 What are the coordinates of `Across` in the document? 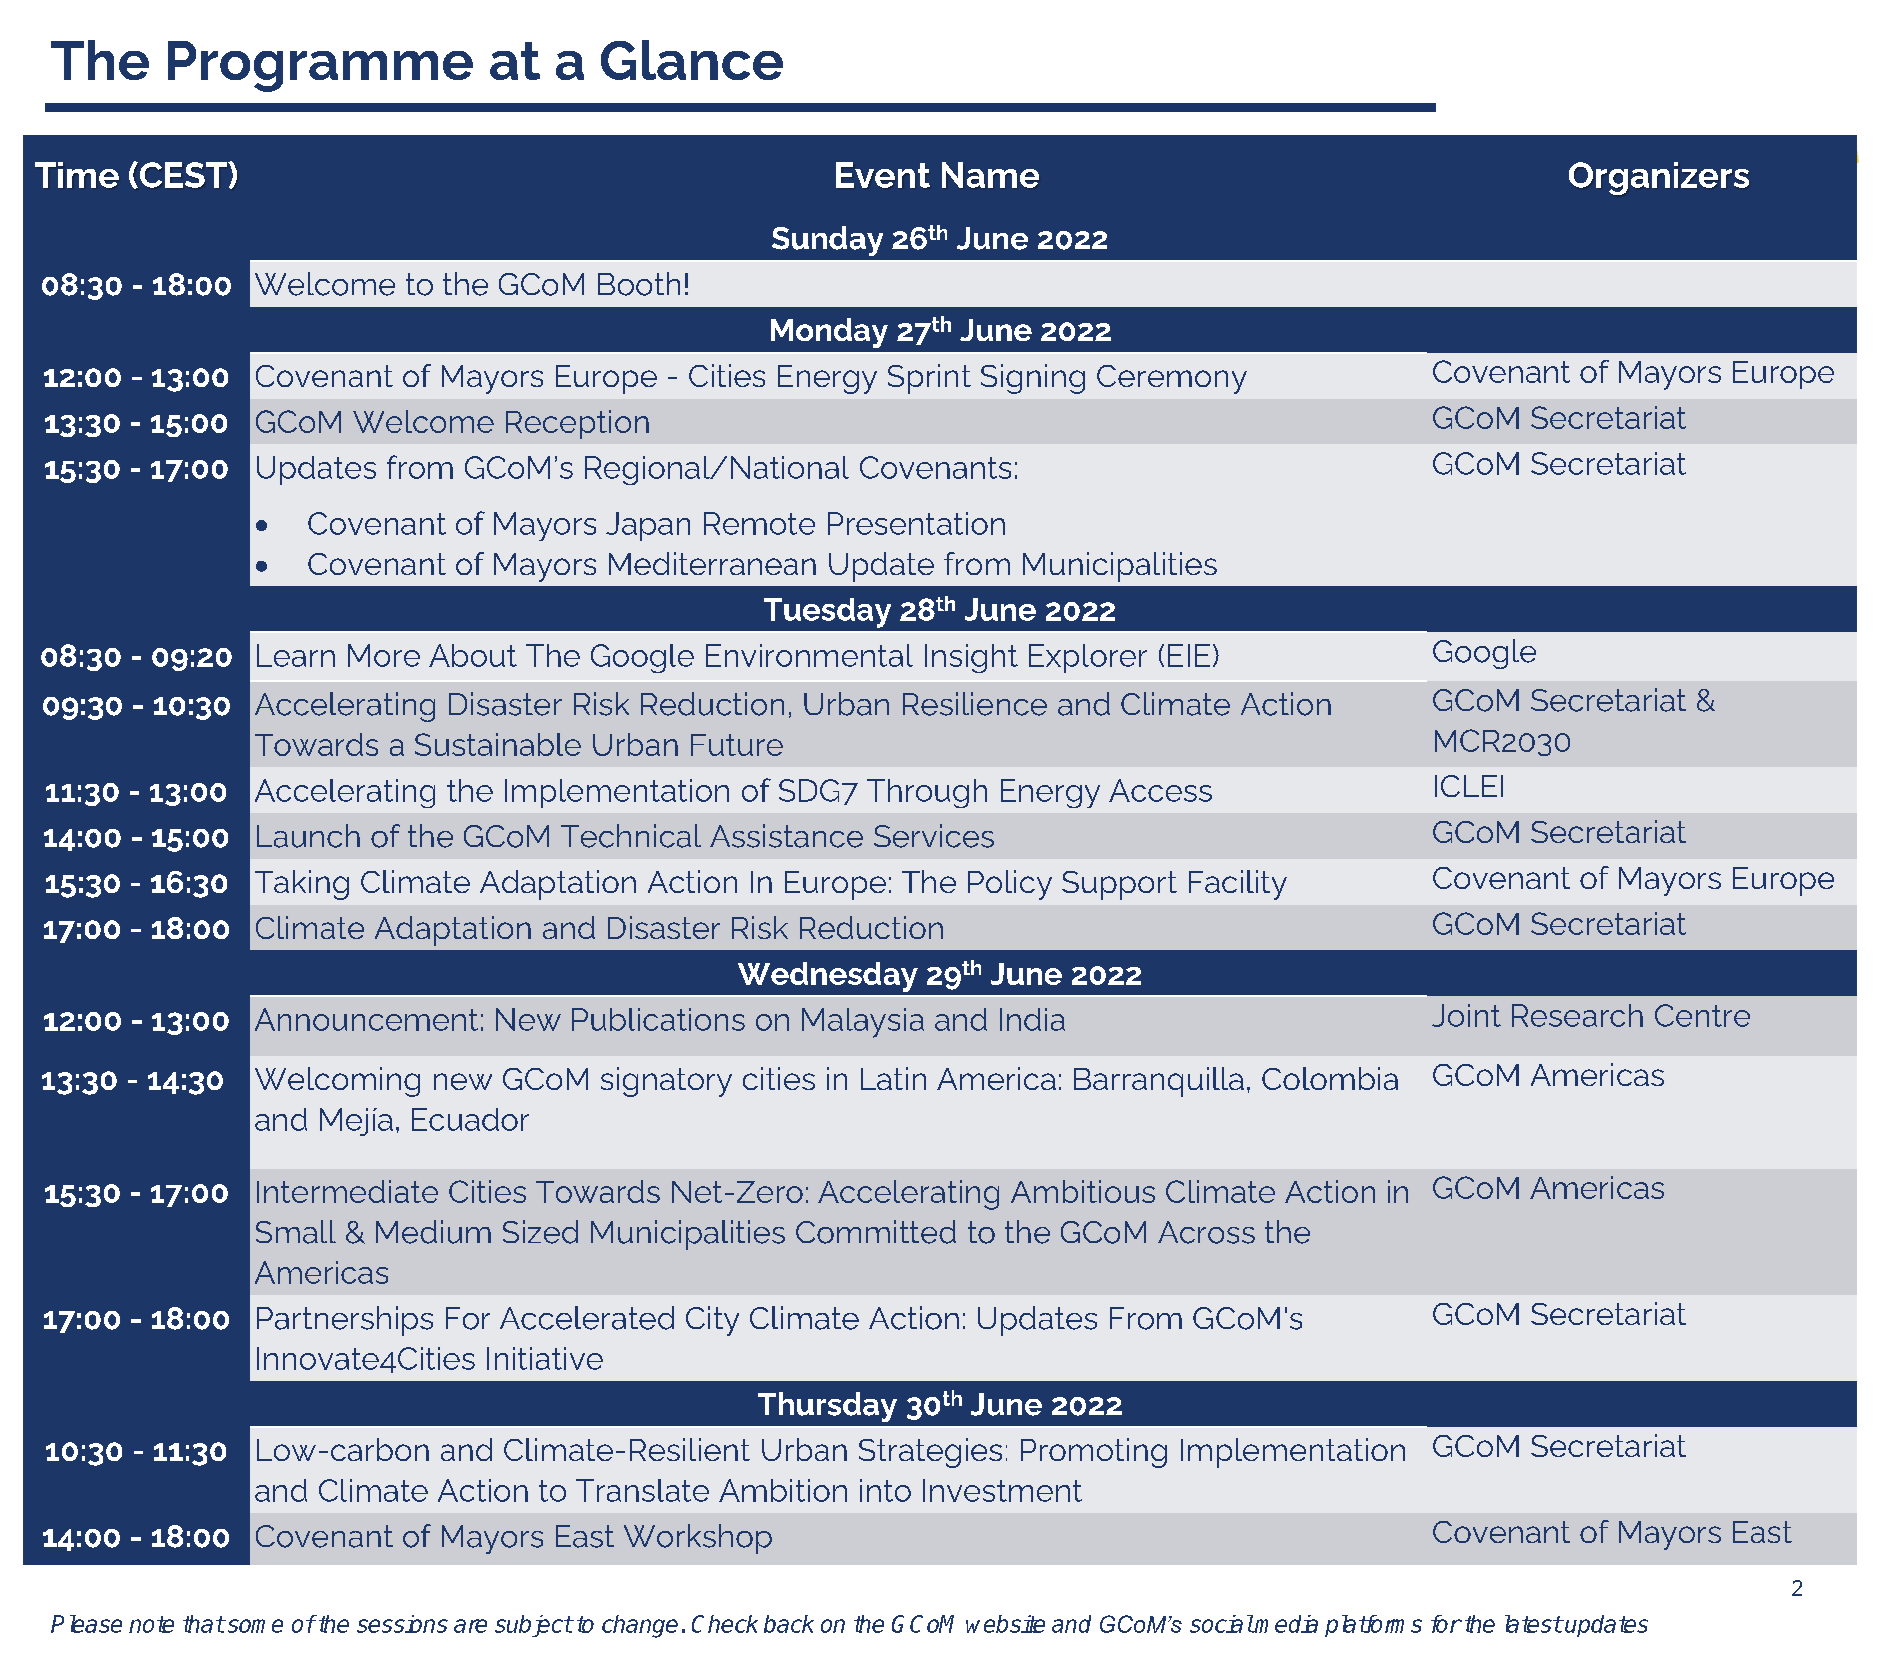 It's located at (1206, 1232).
